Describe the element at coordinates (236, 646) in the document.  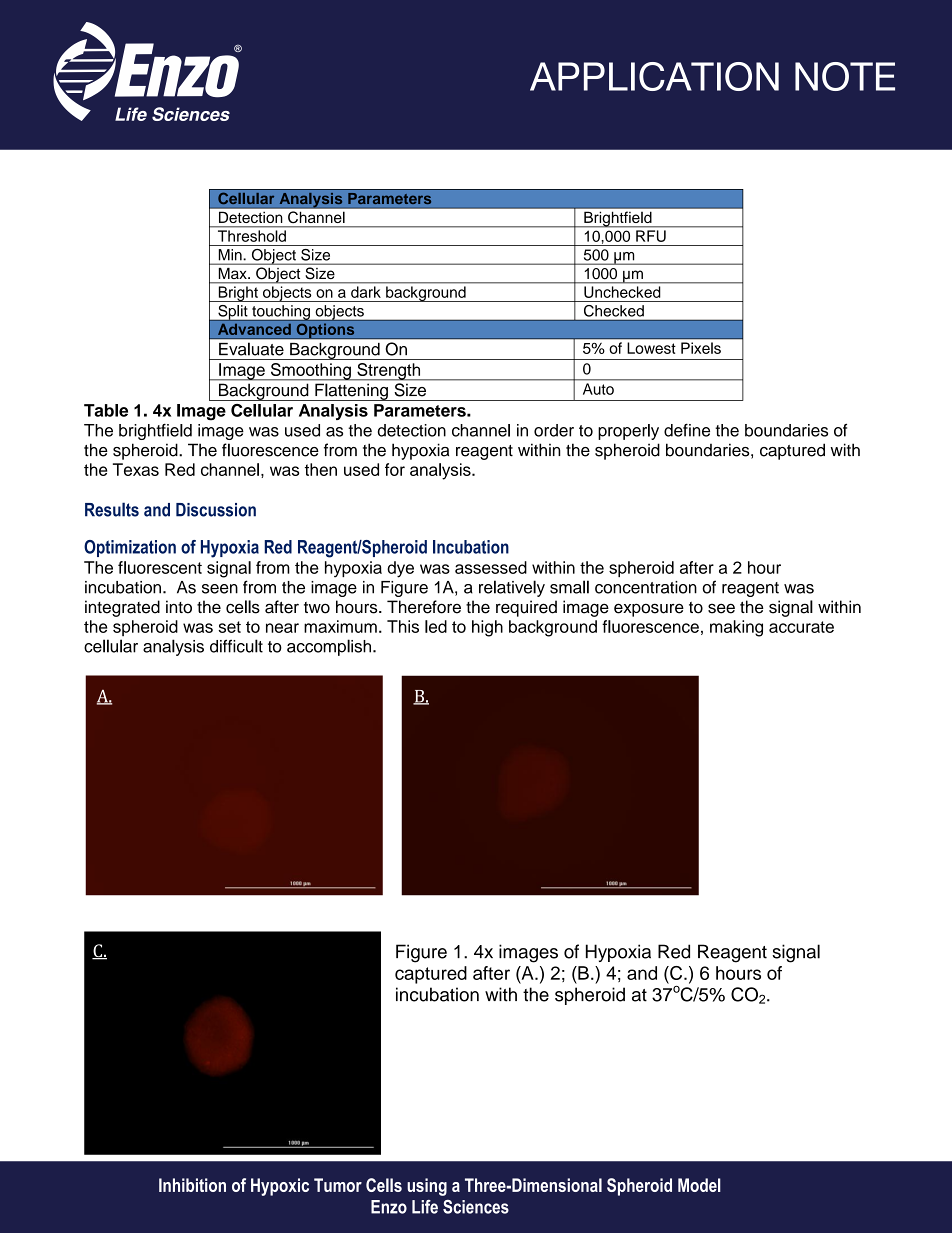
I see `difficult` at that location.
